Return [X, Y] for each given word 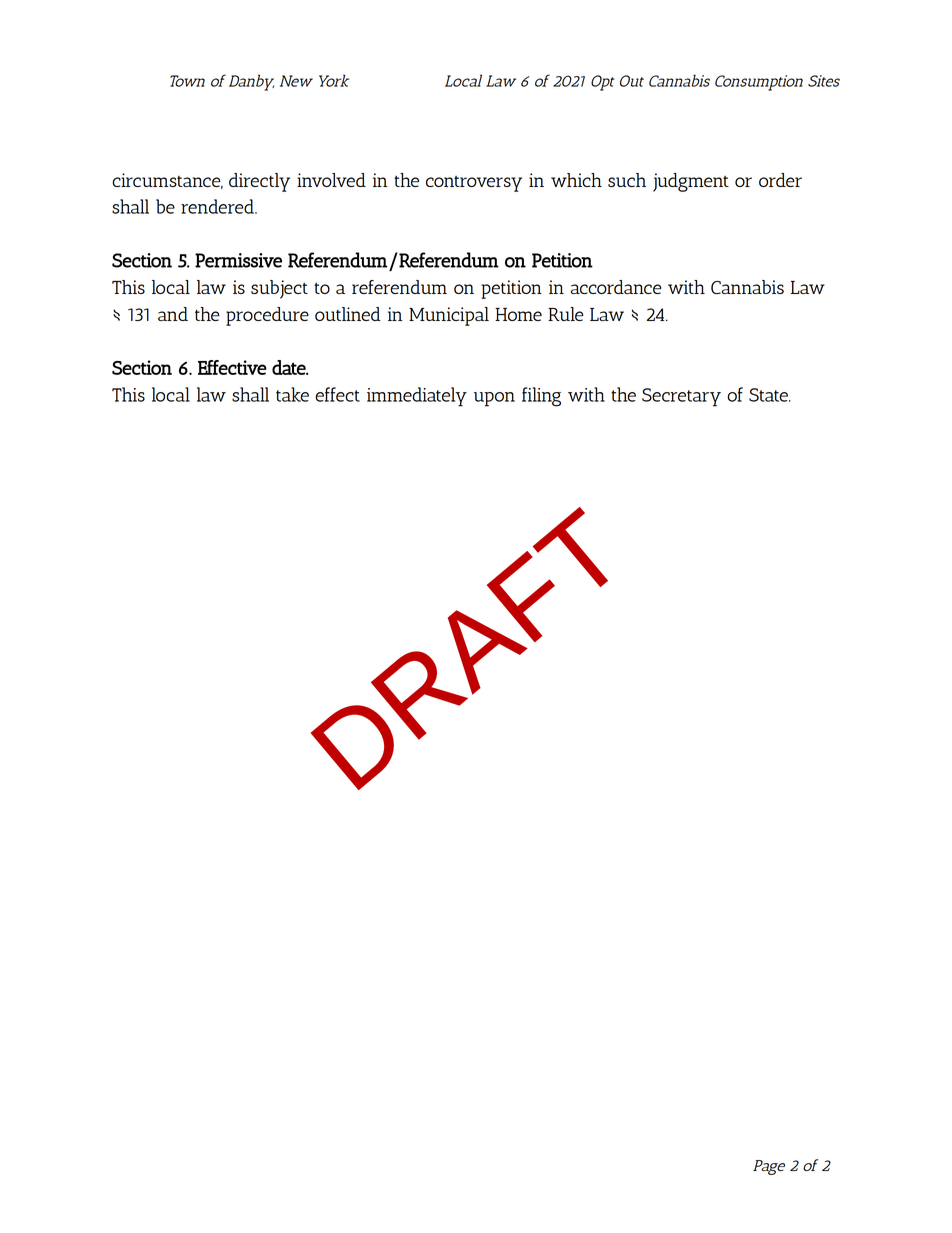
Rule [565, 314]
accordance [616, 287]
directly [259, 182]
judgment [691, 182]
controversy [474, 184]
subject [279, 289]
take [292, 394]
